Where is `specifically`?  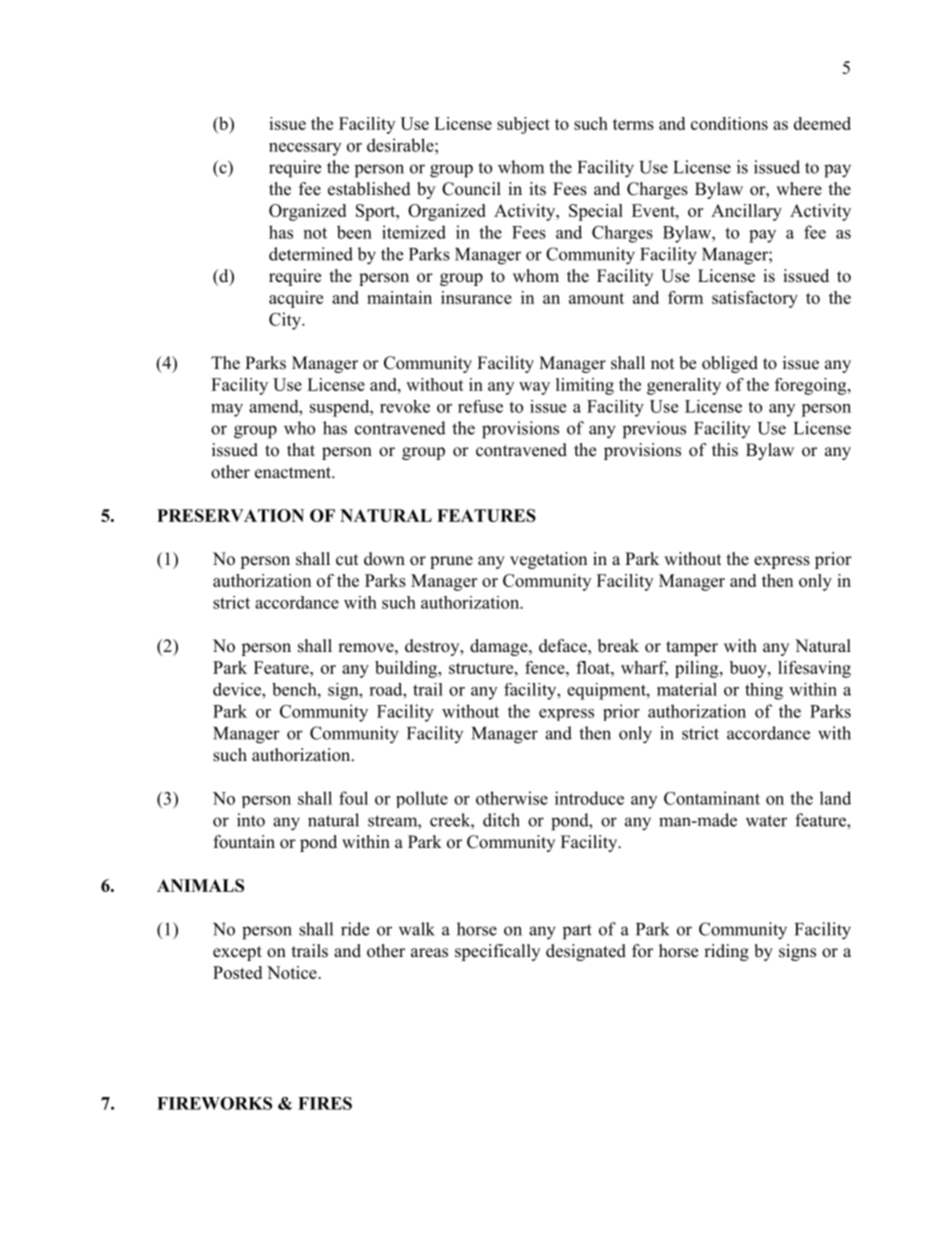
specifically is located at coordinates (497, 952).
